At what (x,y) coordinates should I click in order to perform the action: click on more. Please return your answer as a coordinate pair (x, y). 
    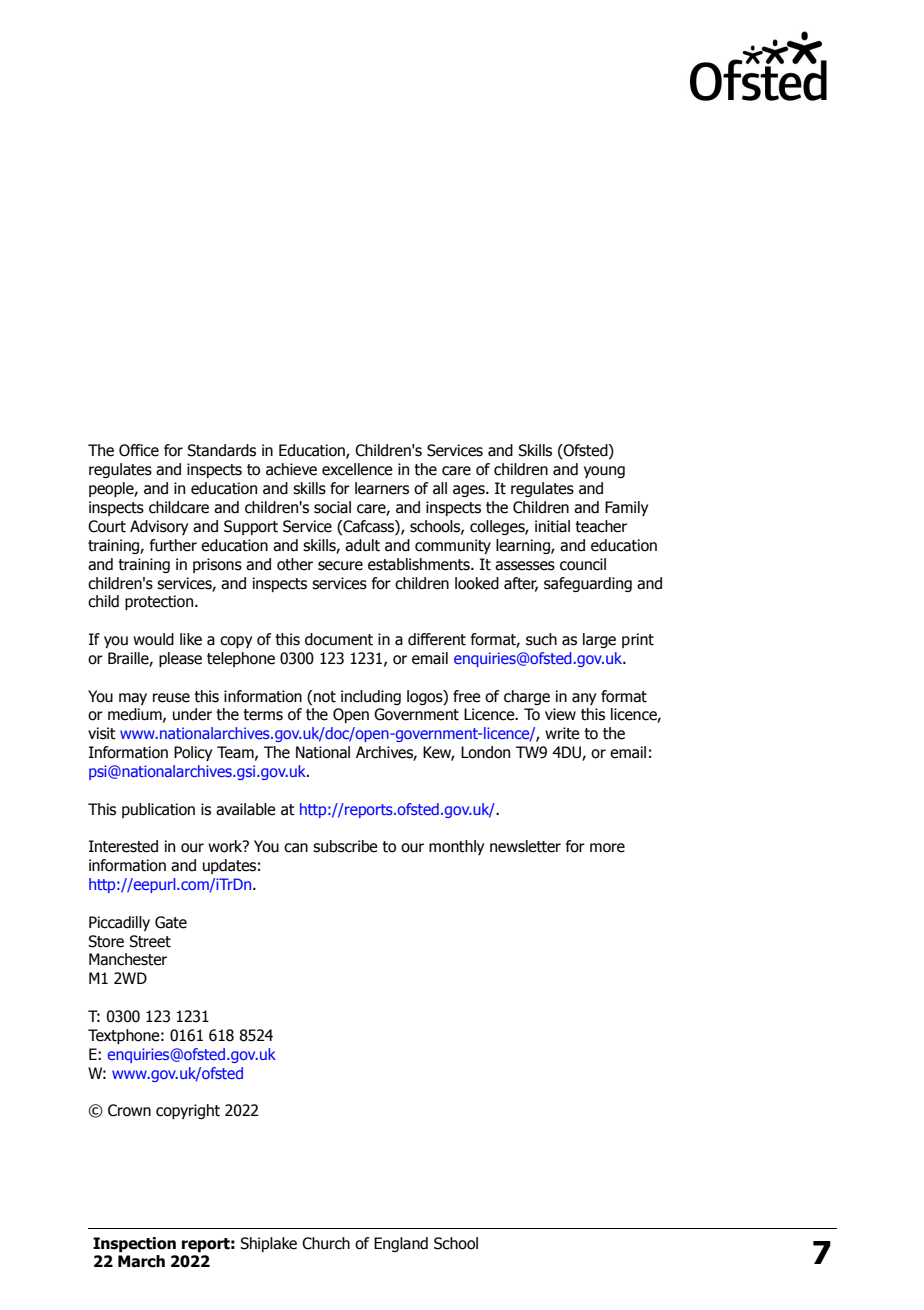
    Looking at the image, I should click on (607, 848).
